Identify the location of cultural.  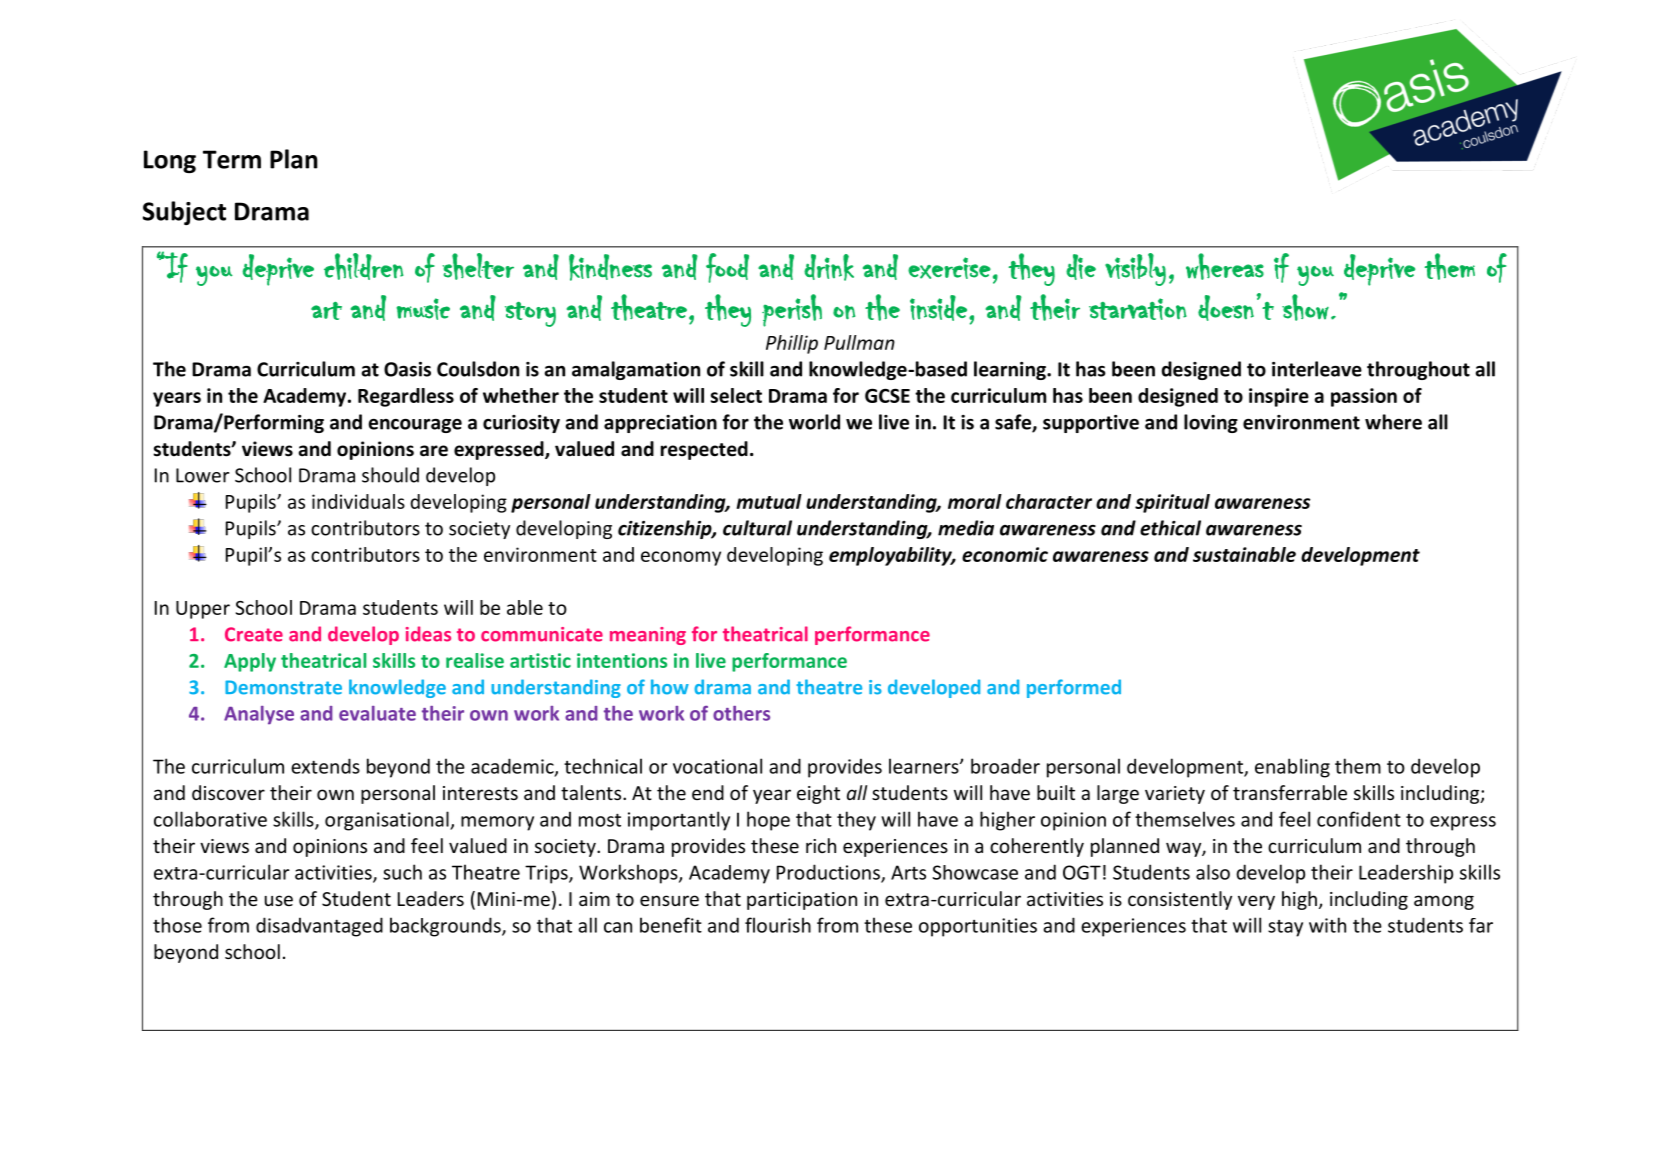
(757, 528).
